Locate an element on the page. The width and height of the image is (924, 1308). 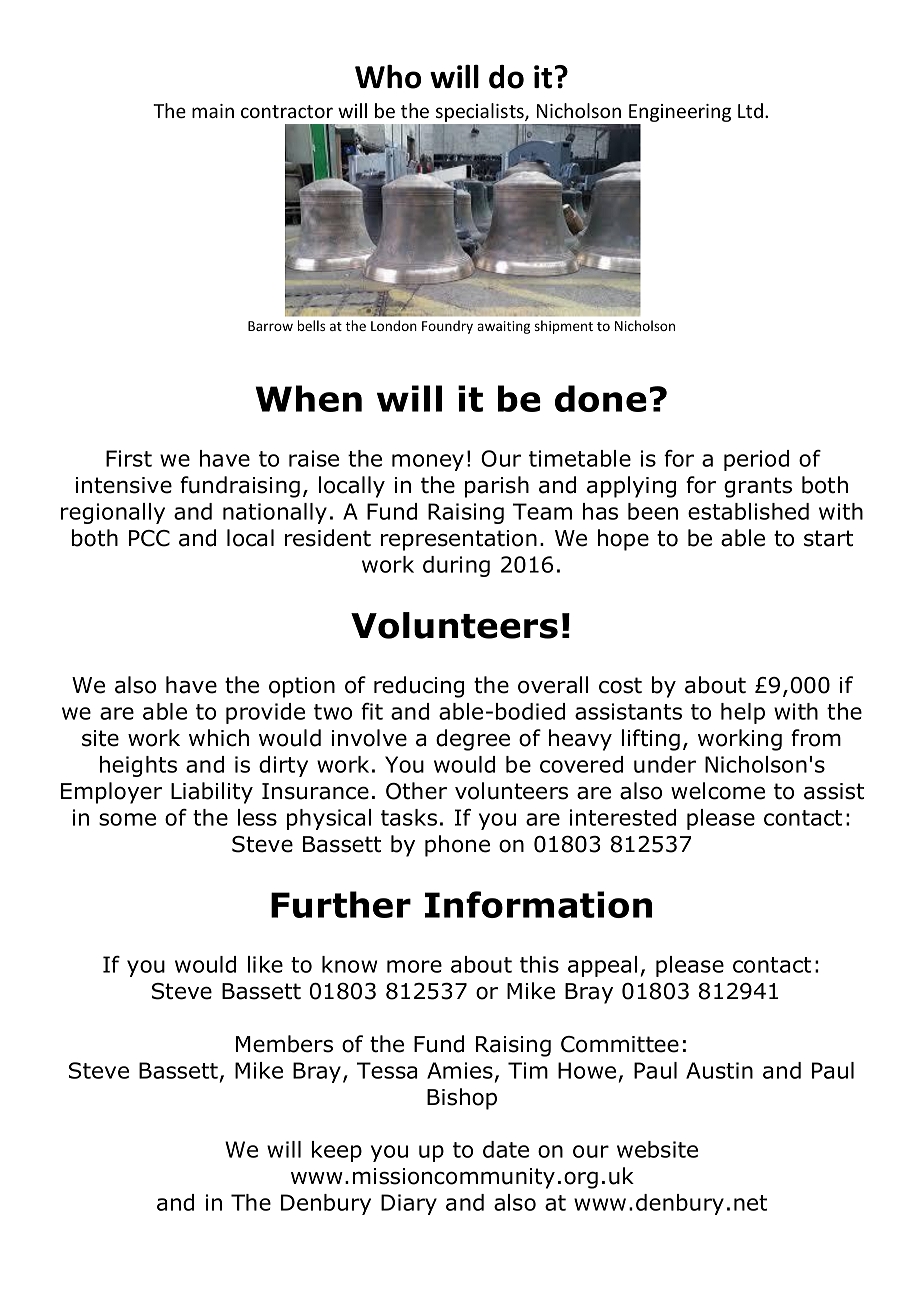
Who is located at coordinates (388, 77).
